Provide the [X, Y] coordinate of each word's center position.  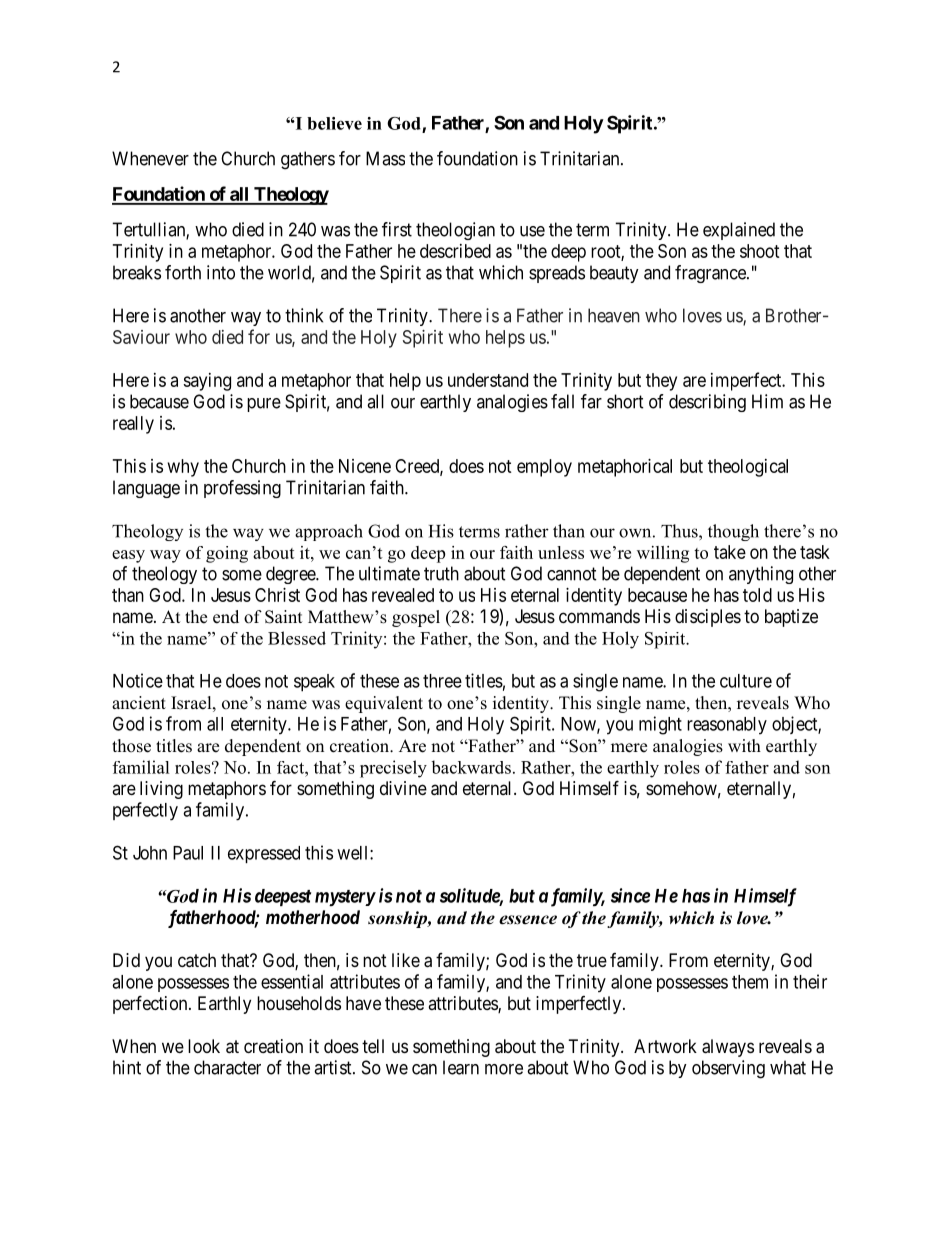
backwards [471, 767]
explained [739, 231]
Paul [188, 853]
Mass [385, 158]
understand [488, 380]
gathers [308, 160]
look [204, 1046]
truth [441, 573]
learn [461, 1067]
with [744, 745]
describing [707, 403]
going [227, 554]
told [757, 595]
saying [207, 382]
